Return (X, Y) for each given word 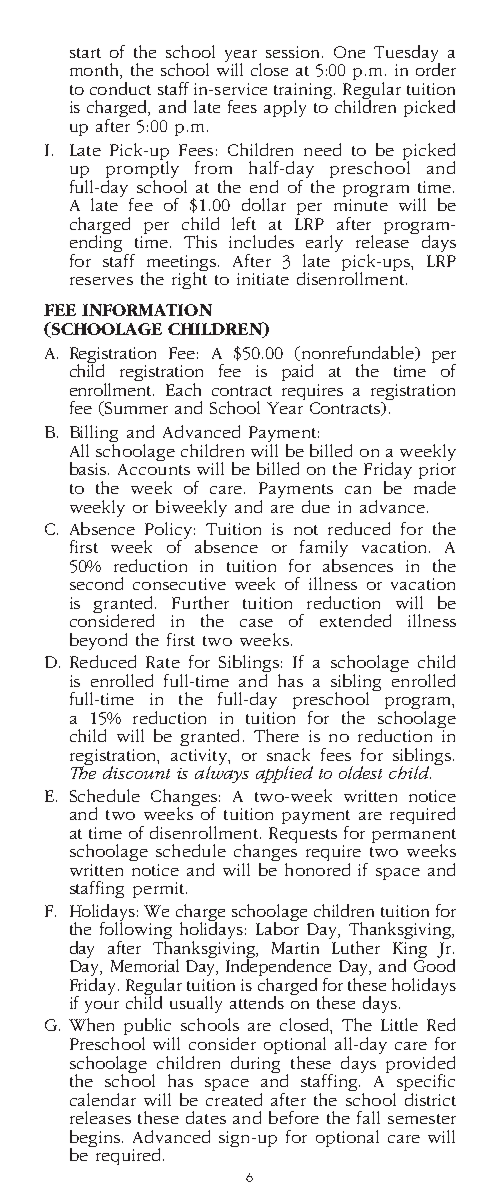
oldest (360, 772)
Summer (135, 408)
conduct (120, 88)
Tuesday (407, 54)
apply (285, 108)
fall (368, 1117)
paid (297, 372)
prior (437, 472)
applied (284, 774)
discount (136, 772)
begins (95, 1139)
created (234, 1098)
